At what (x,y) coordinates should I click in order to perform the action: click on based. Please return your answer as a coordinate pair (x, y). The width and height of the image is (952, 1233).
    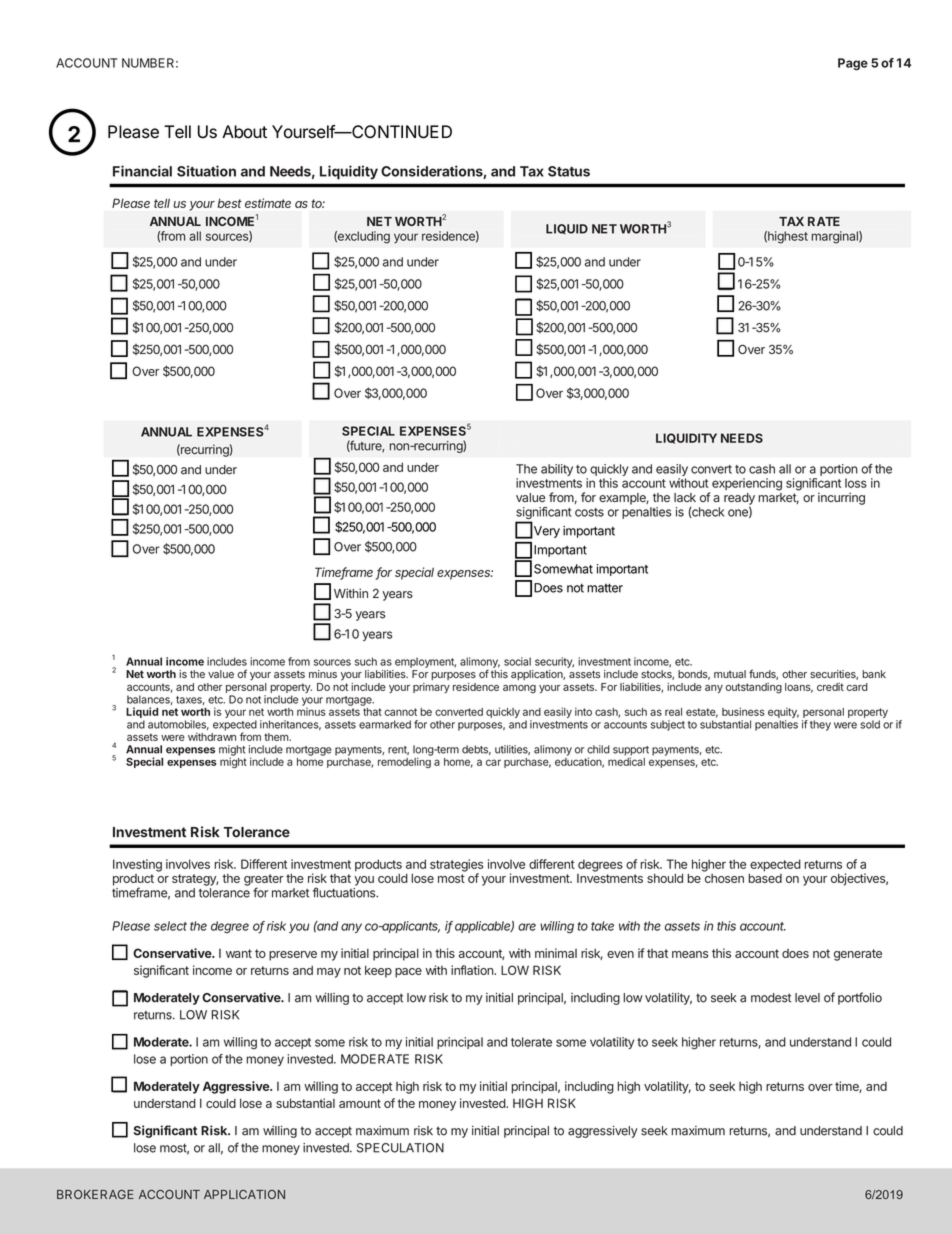
    Looking at the image, I should click on (765, 877).
